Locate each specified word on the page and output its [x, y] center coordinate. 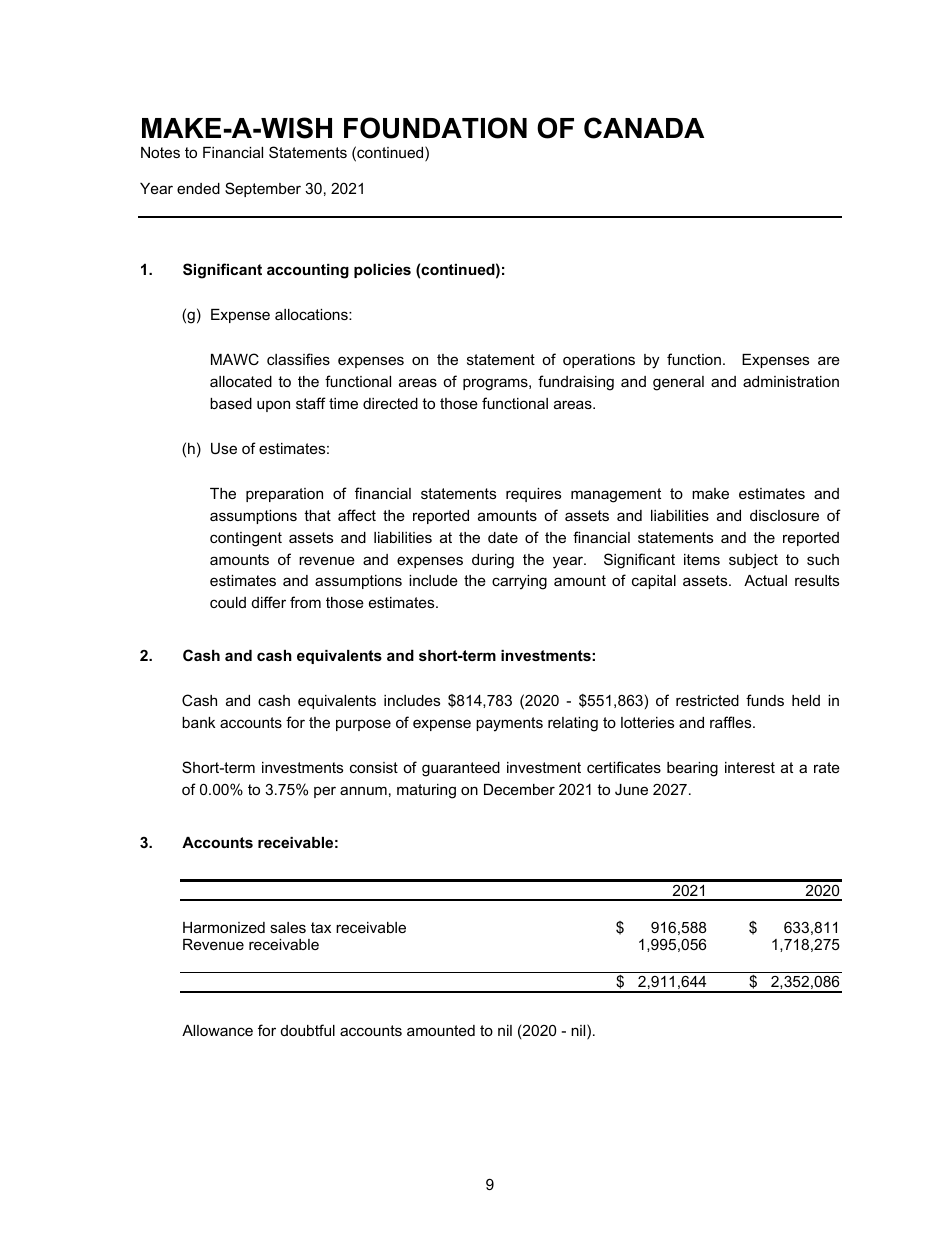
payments [509, 724]
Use [224, 448]
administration [791, 381]
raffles [732, 722]
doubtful [308, 1030]
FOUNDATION [435, 128]
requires [533, 495]
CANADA [644, 128]
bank [198, 722]
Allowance [217, 1030]
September [263, 189]
